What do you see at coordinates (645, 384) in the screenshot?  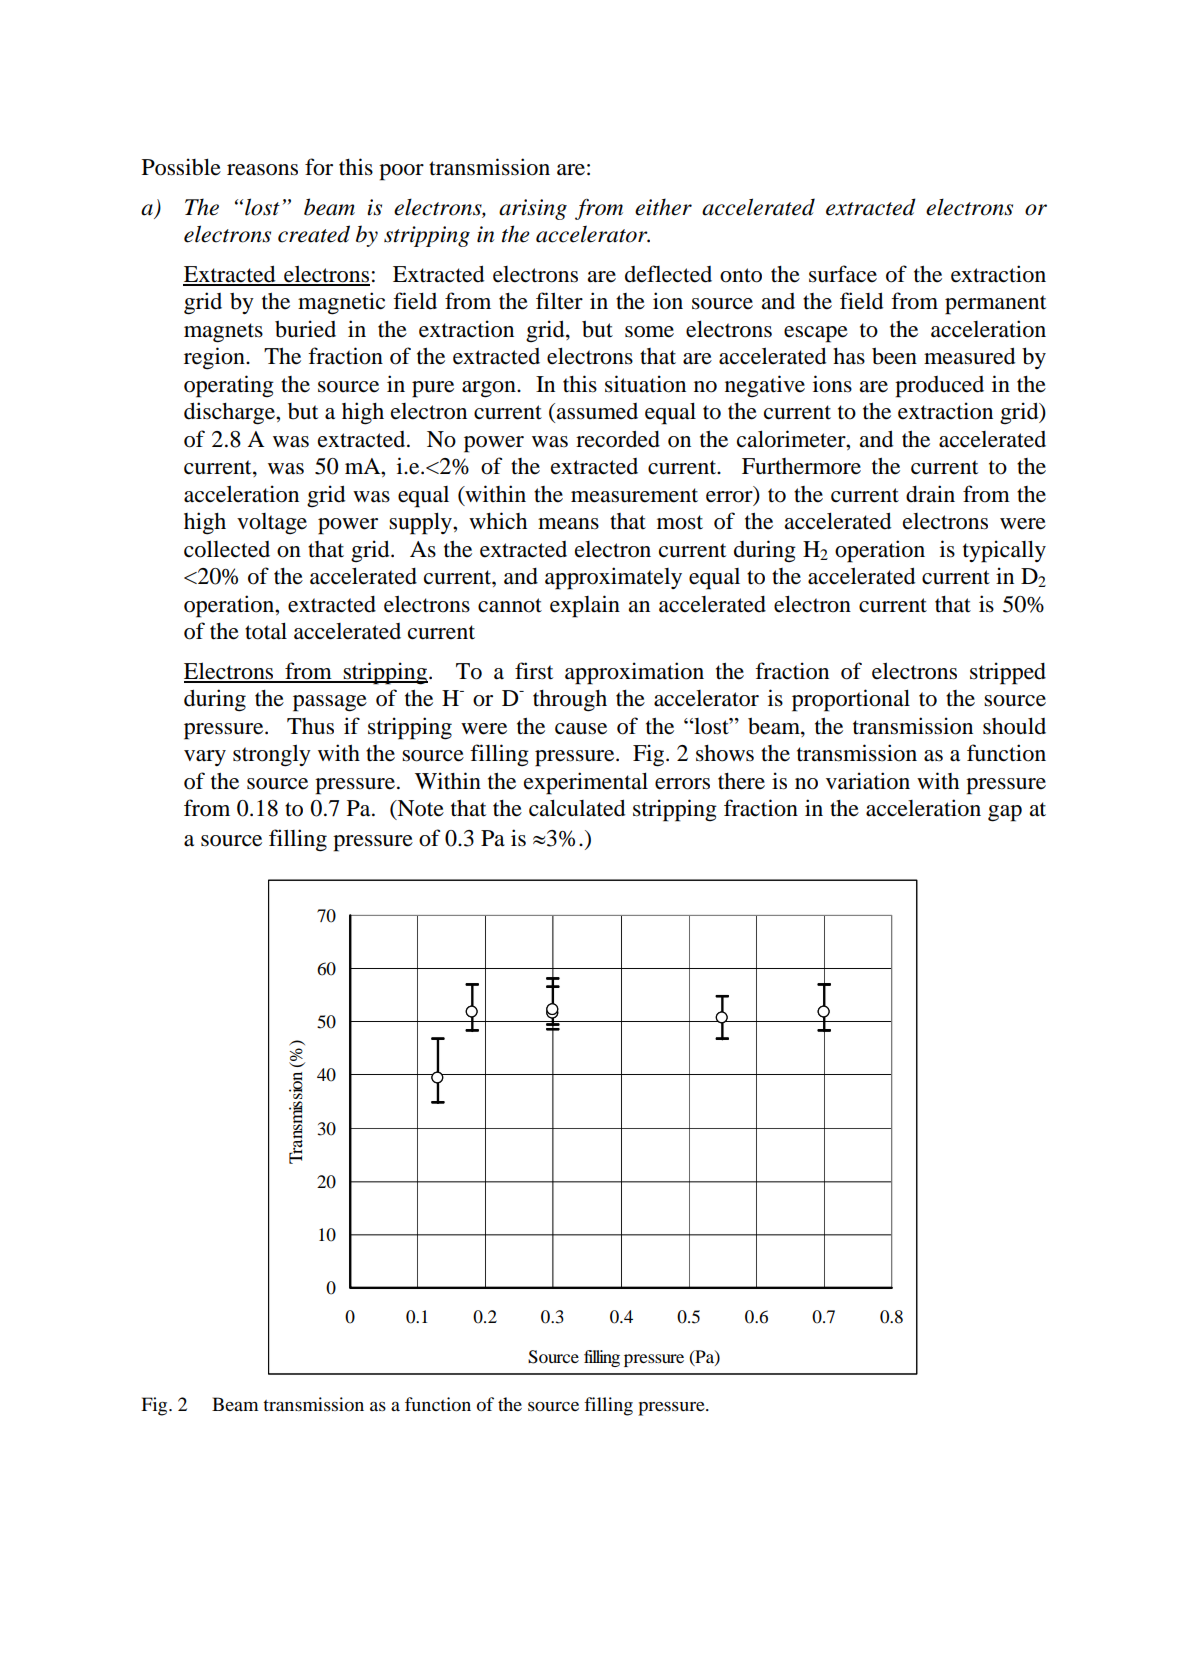 I see `situation` at bounding box center [645, 384].
